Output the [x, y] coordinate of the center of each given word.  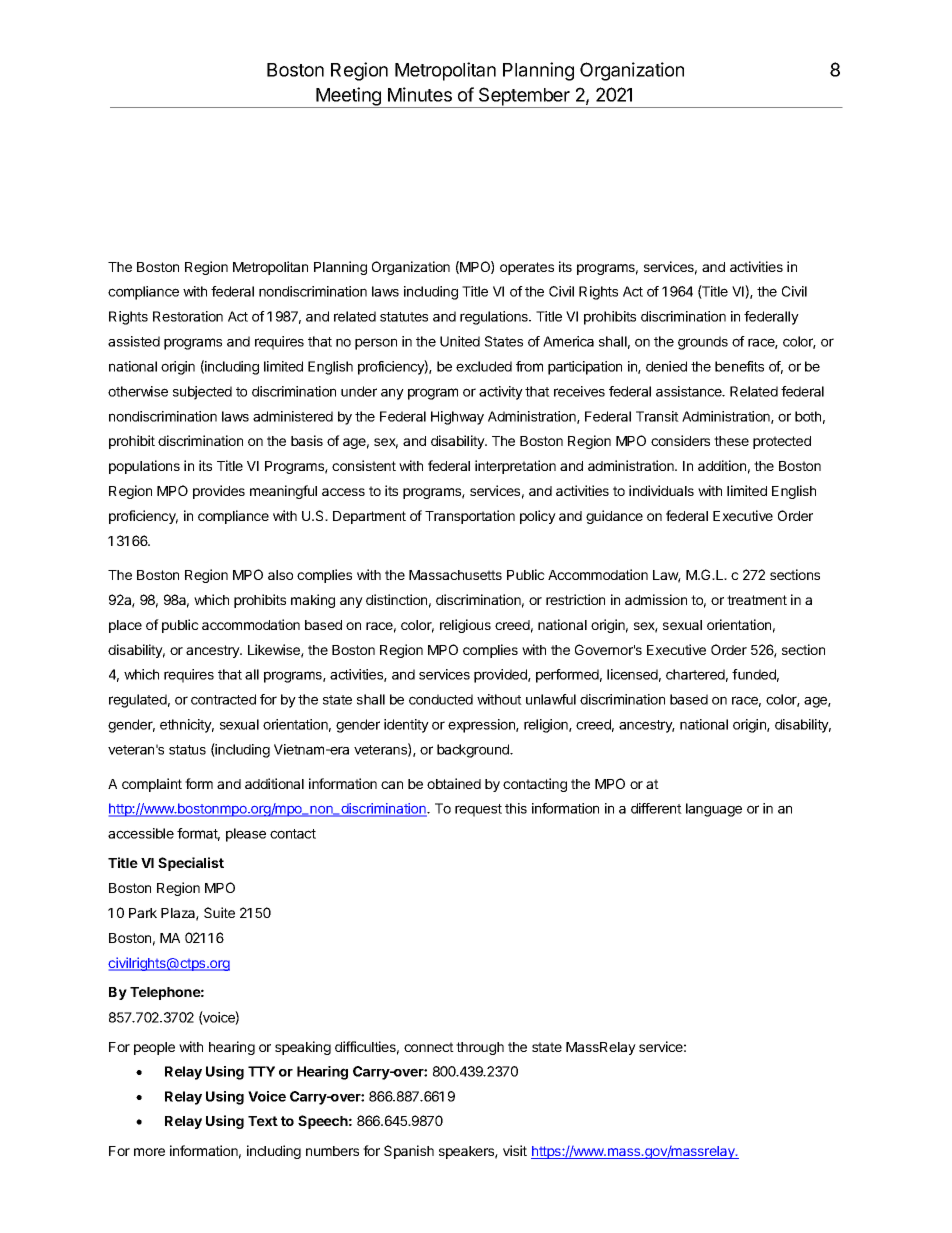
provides [219, 492]
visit [515, 1150]
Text [263, 1121]
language [714, 810]
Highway [457, 418]
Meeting [348, 97]
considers [680, 440]
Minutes [420, 94]
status [187, 750]
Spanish [409, 1152]
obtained [454, 783]
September [524, 97]
